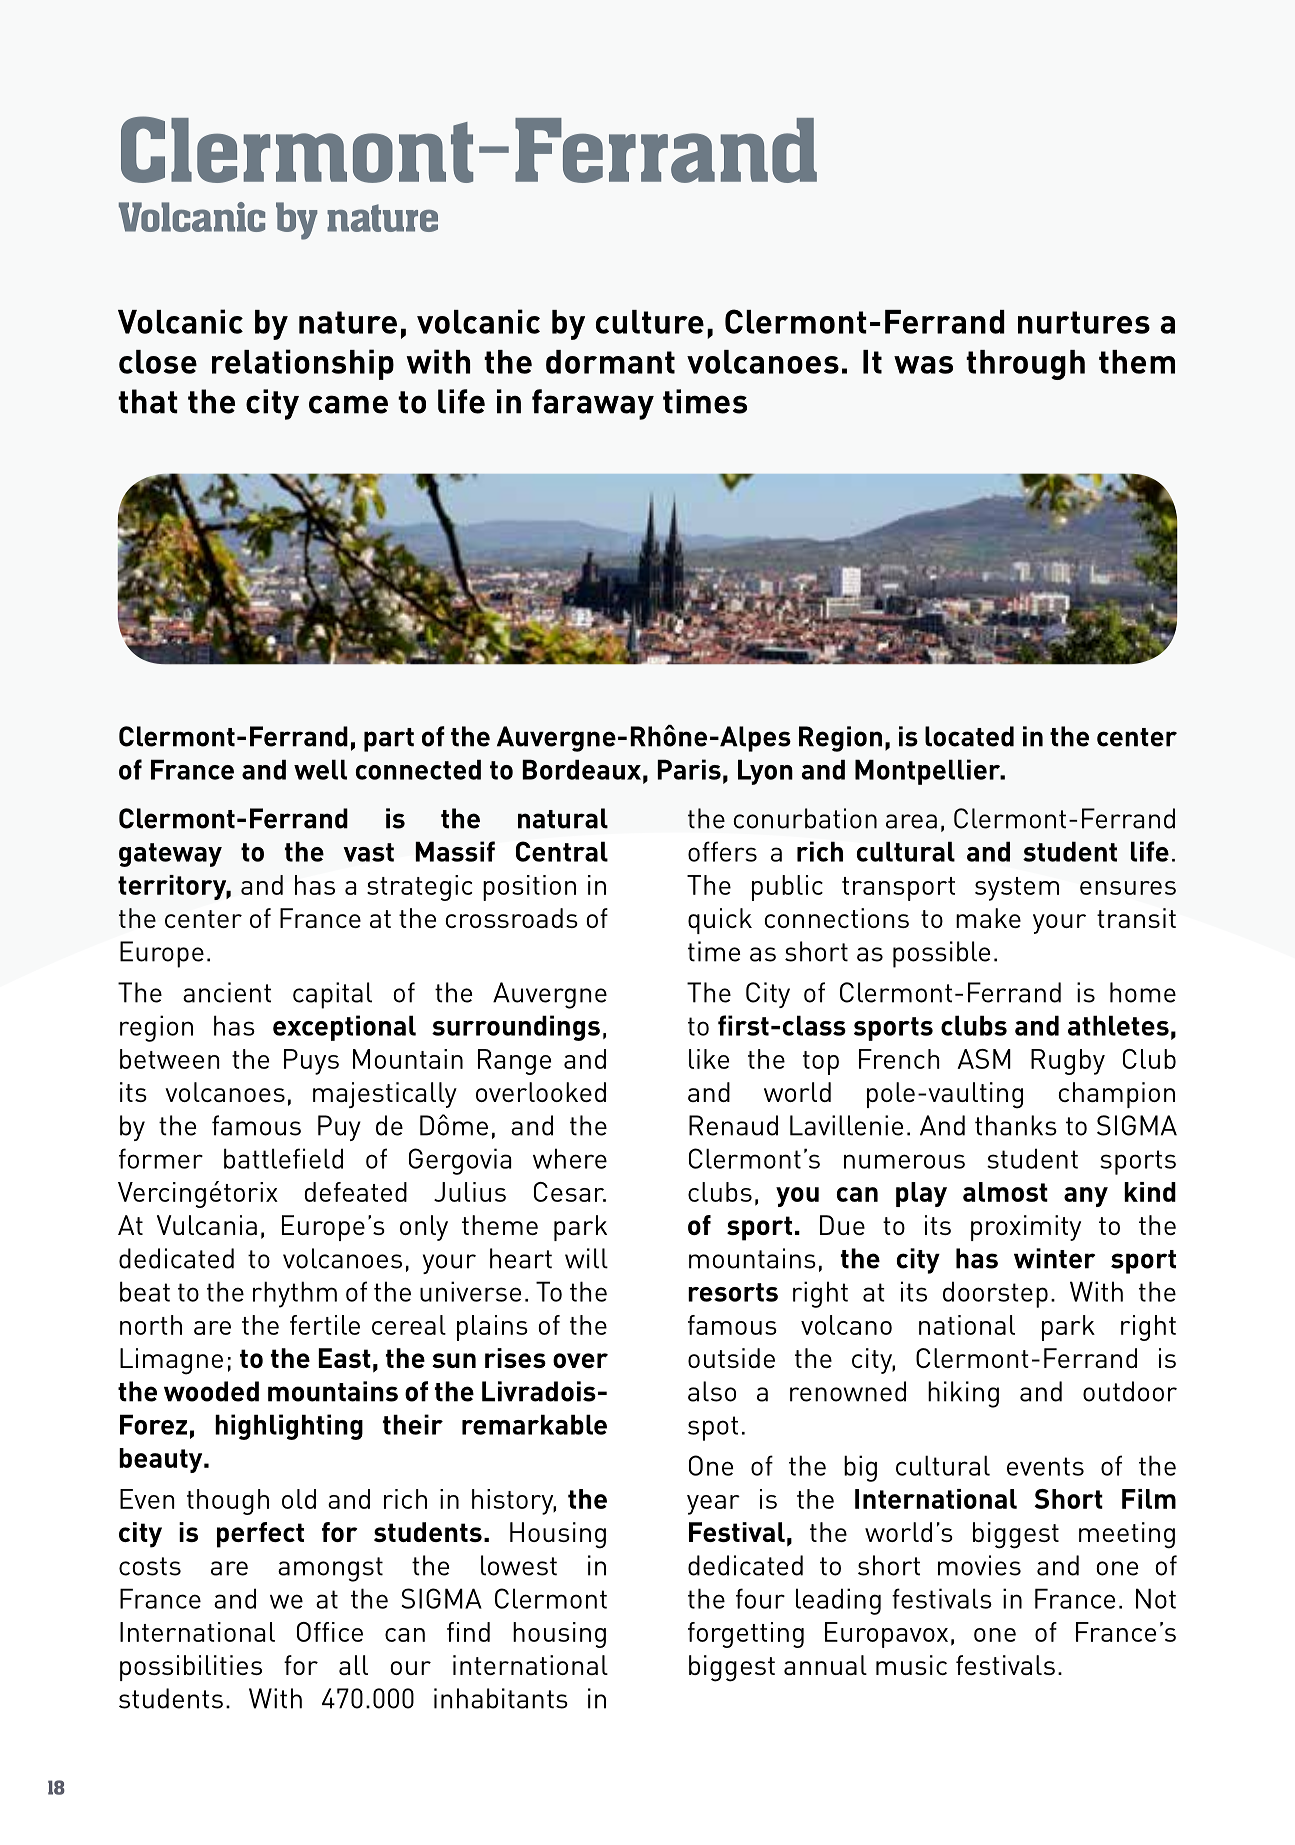  Describe the element at coordinates (283, 1158) in the screenshot. I see `battlefield` at that location.
